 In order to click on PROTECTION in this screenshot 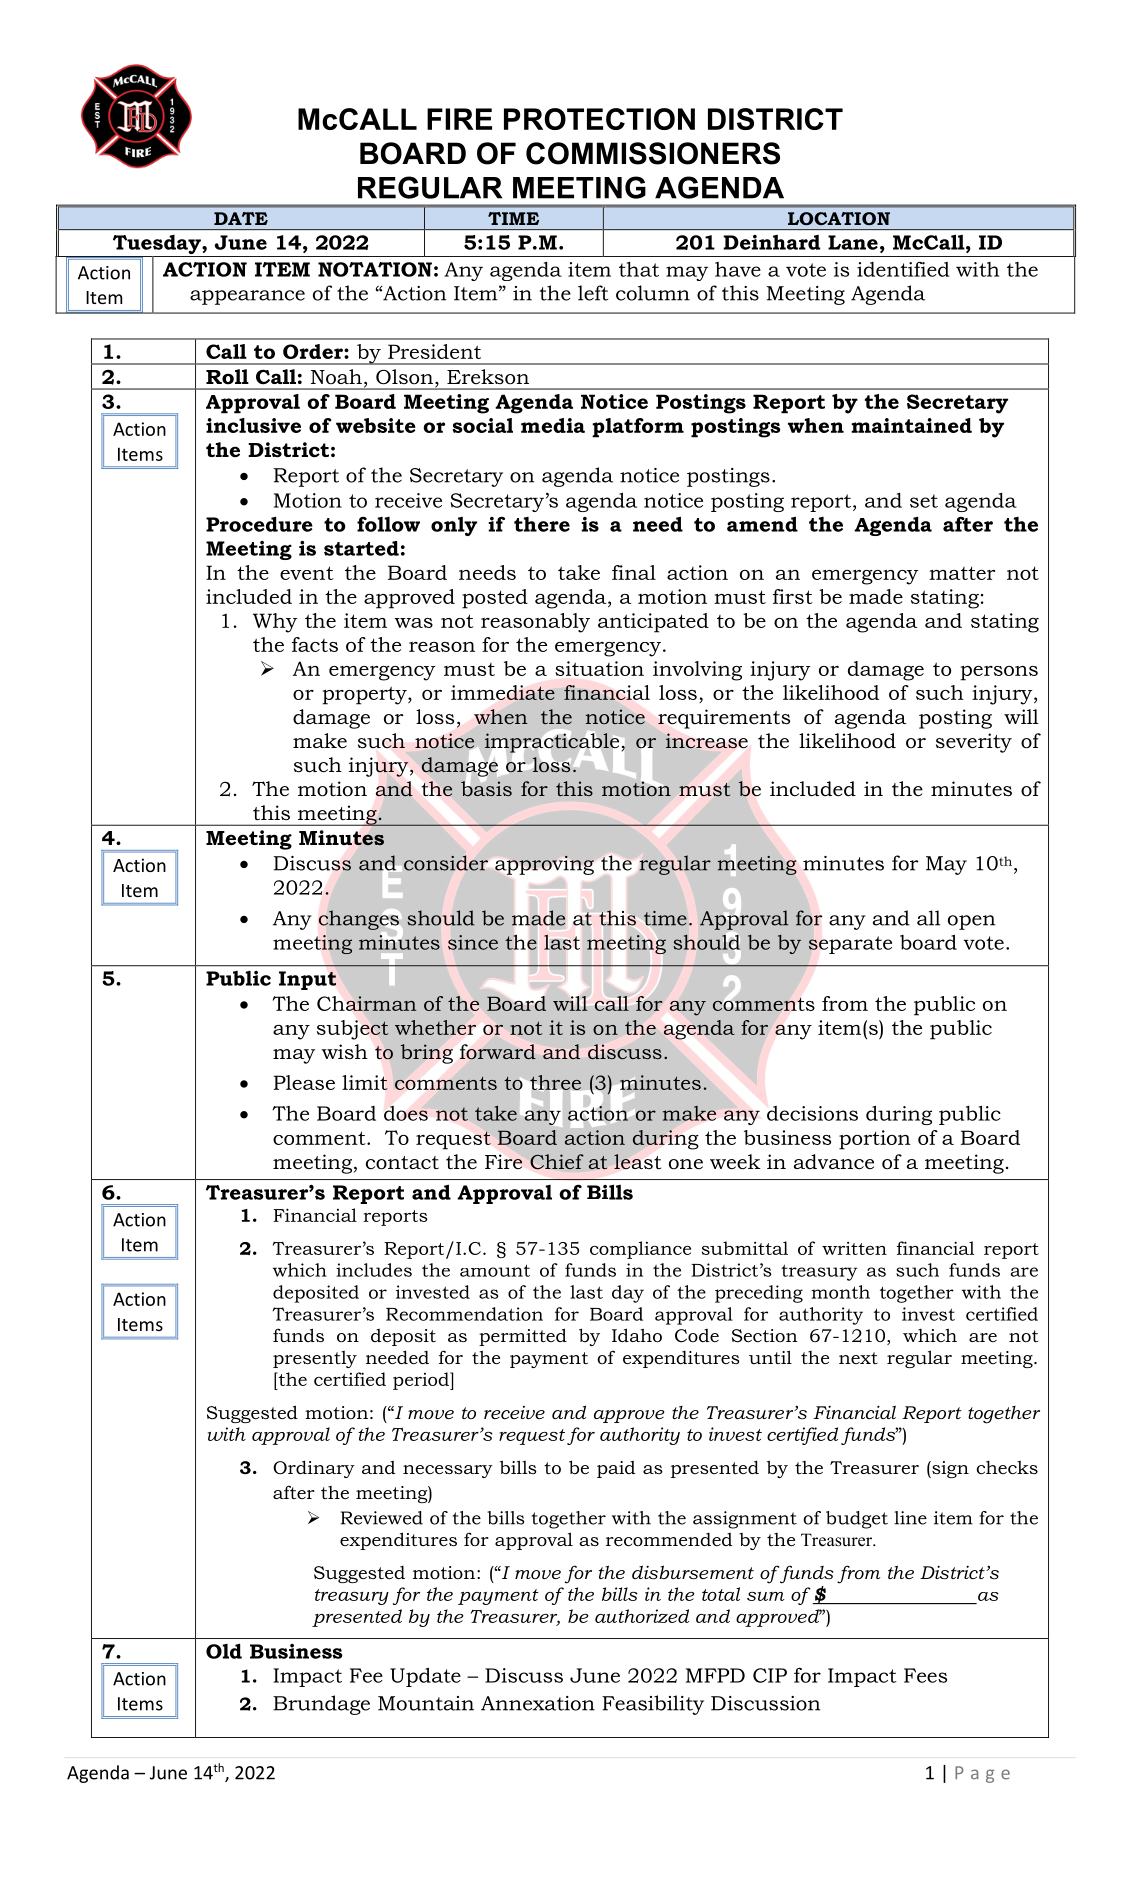, I will do `click(599, 119)`.
